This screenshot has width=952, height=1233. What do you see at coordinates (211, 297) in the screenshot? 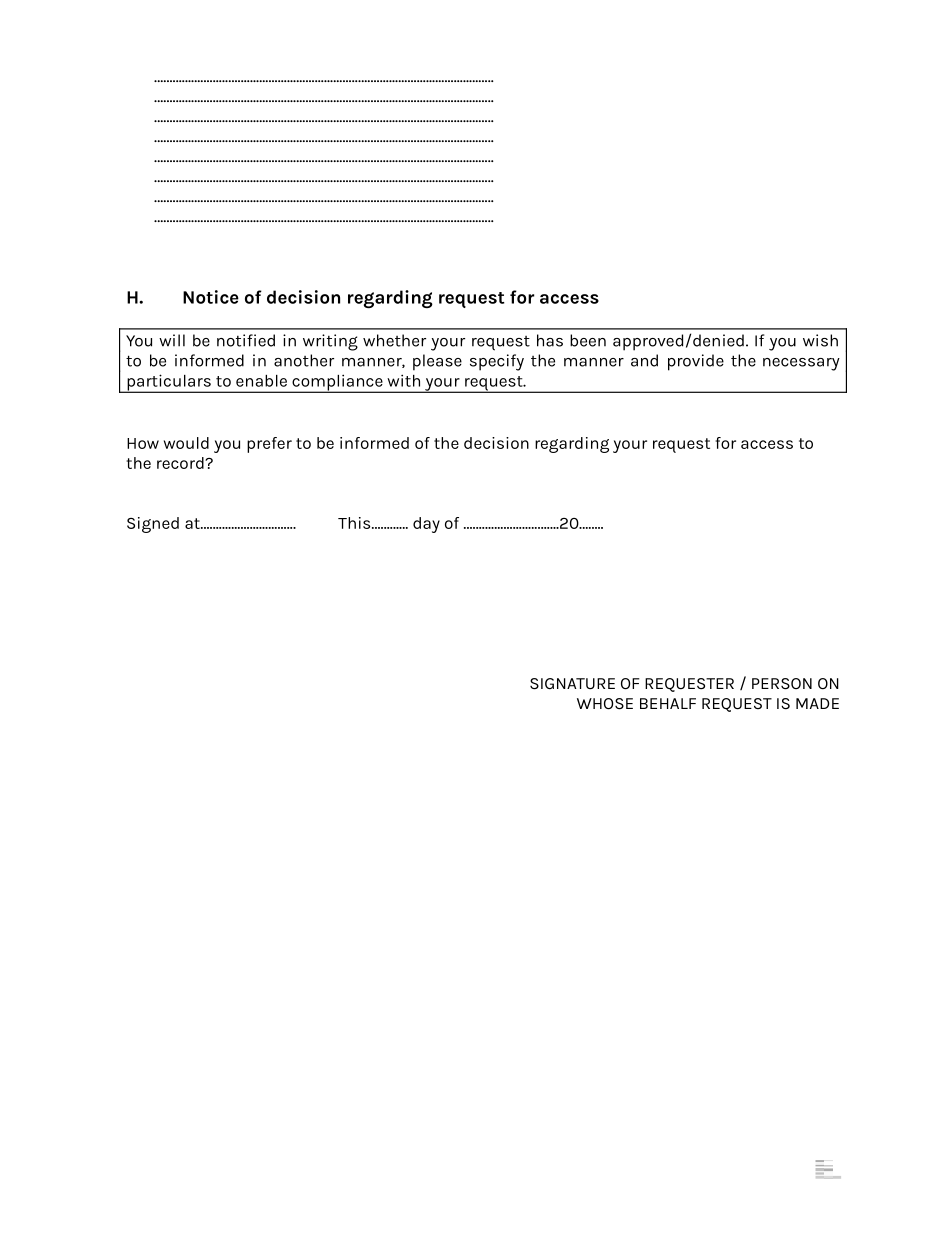
I see `Notice` at bounding box center [211, 297].
